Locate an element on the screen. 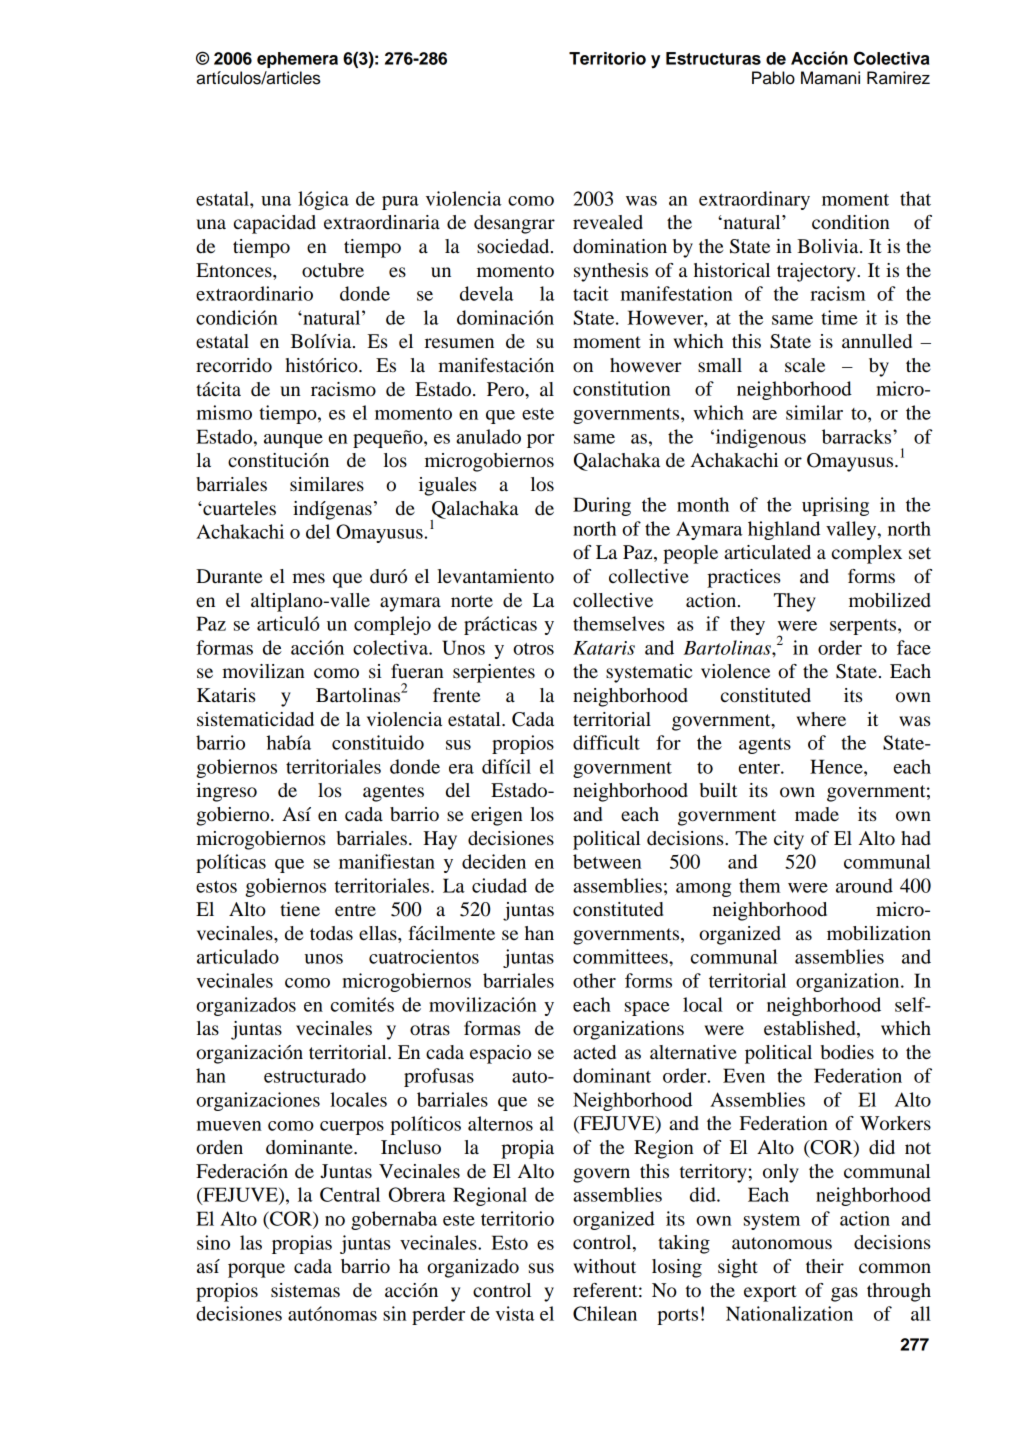  Pablo is located at coordinates (773, 78).
